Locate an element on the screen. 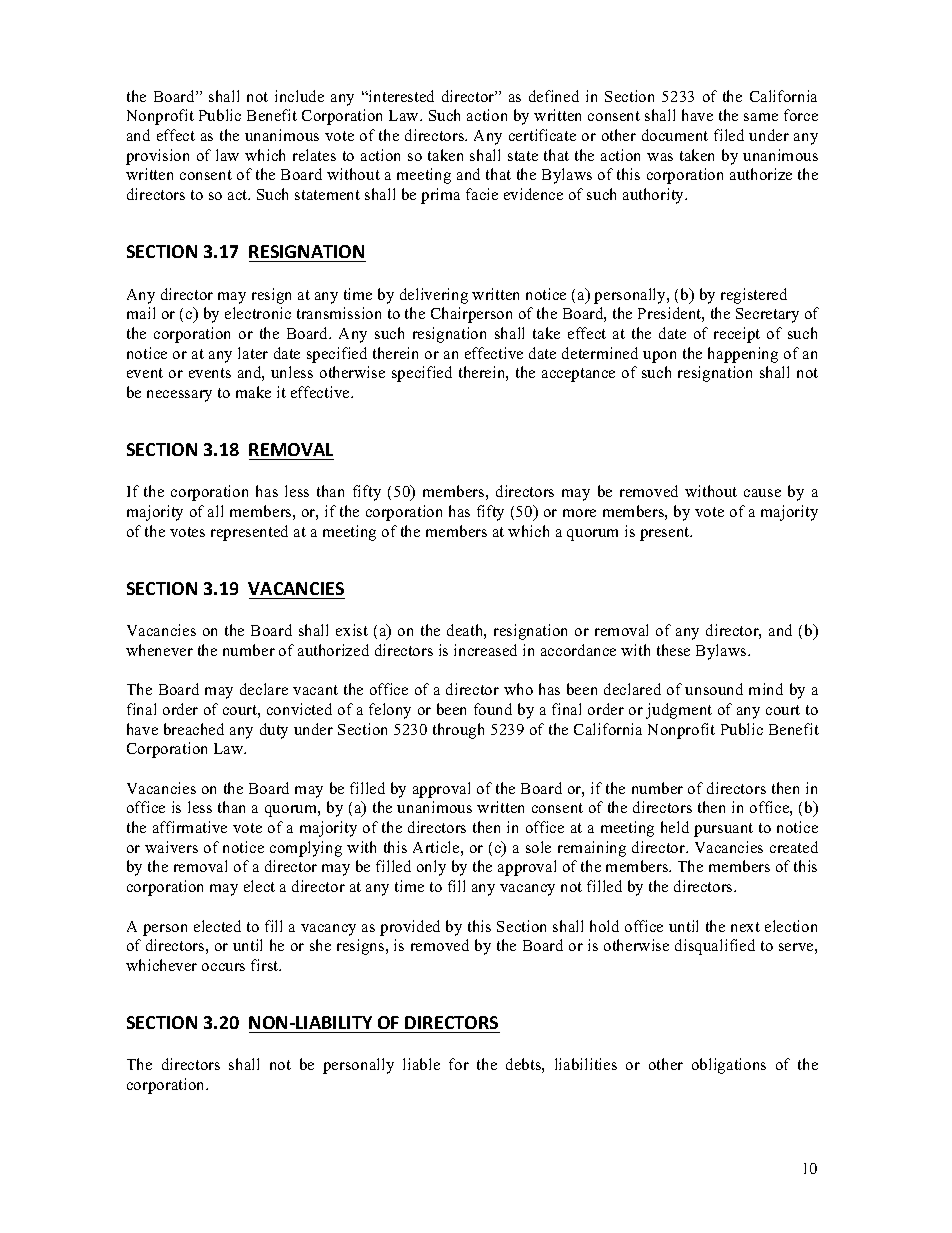 The image size is (952, 1233). judgment is located at coordinates (679, 711).
